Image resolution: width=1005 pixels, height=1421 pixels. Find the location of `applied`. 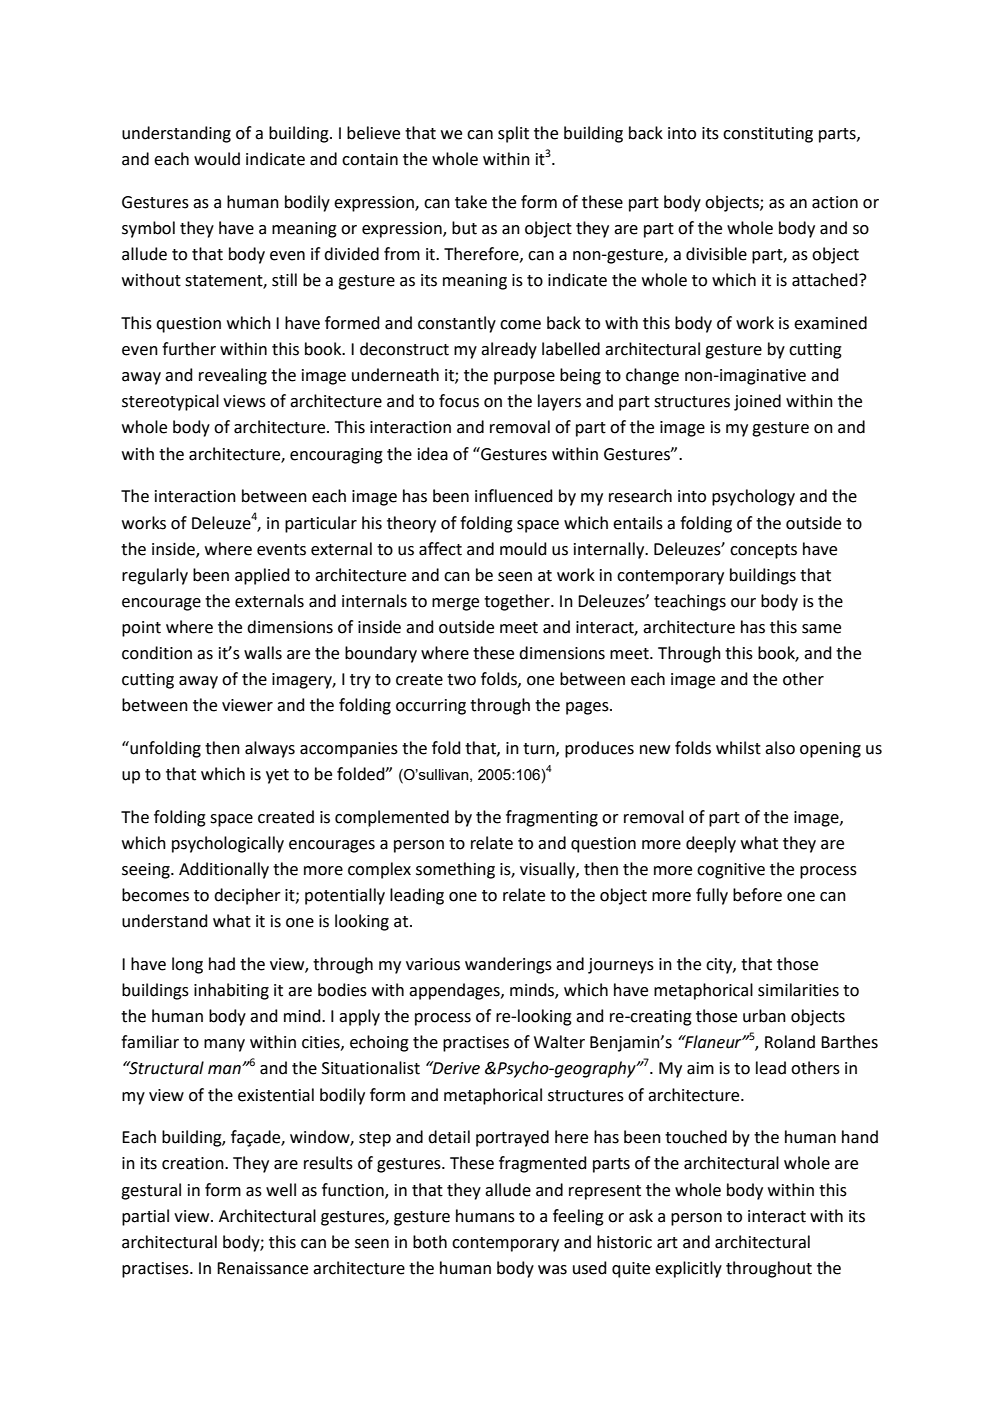

applied is located at coordinates (262, 576).
